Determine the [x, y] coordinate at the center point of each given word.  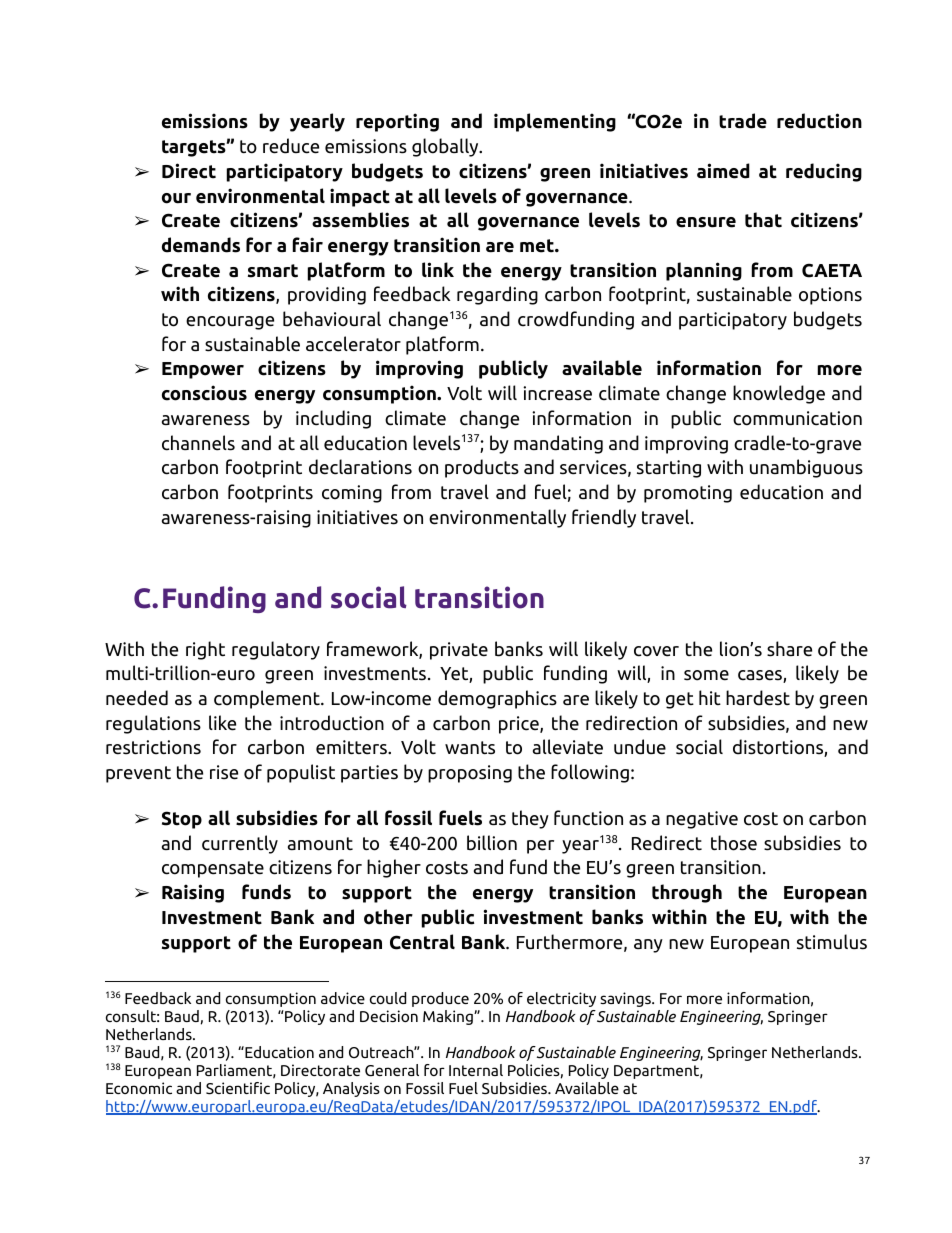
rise [224, 772]
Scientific [238, 1088]
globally [446, 147]
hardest [758, 698]
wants [470, 748]
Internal [476, 1070]
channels [198, 443]
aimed [723, 171]
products [482, 468]
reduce [291, 146]
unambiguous [806, 468]
